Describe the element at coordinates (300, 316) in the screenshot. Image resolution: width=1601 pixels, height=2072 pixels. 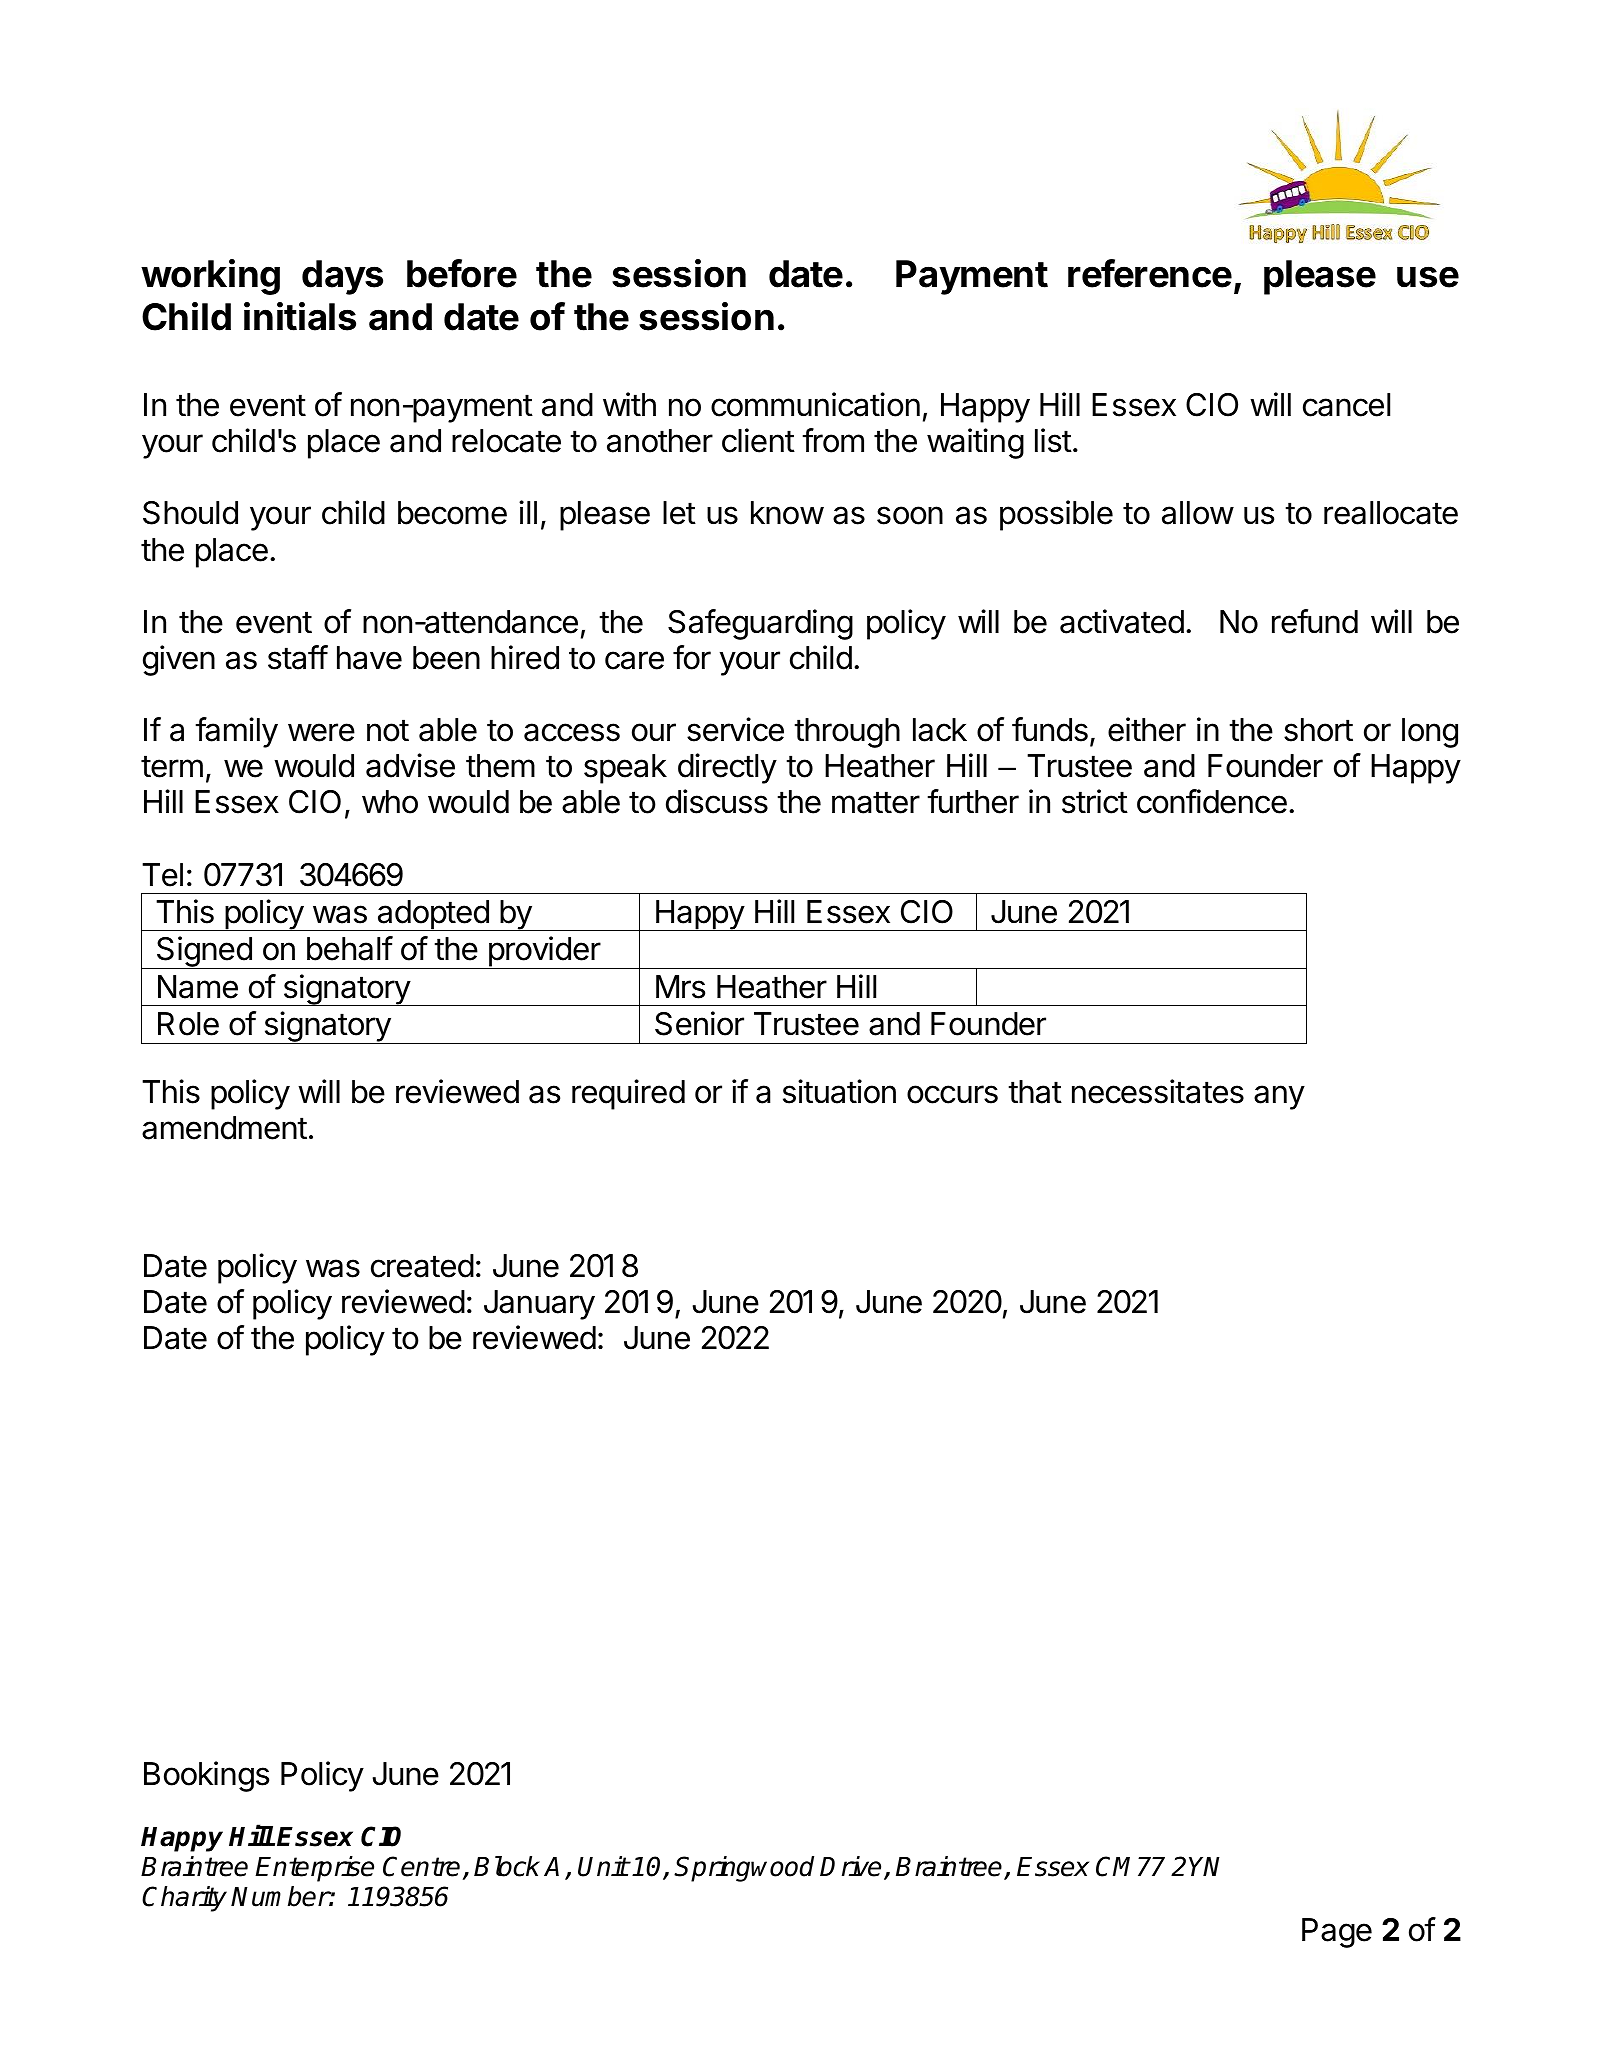
I see `initials` at that location.
